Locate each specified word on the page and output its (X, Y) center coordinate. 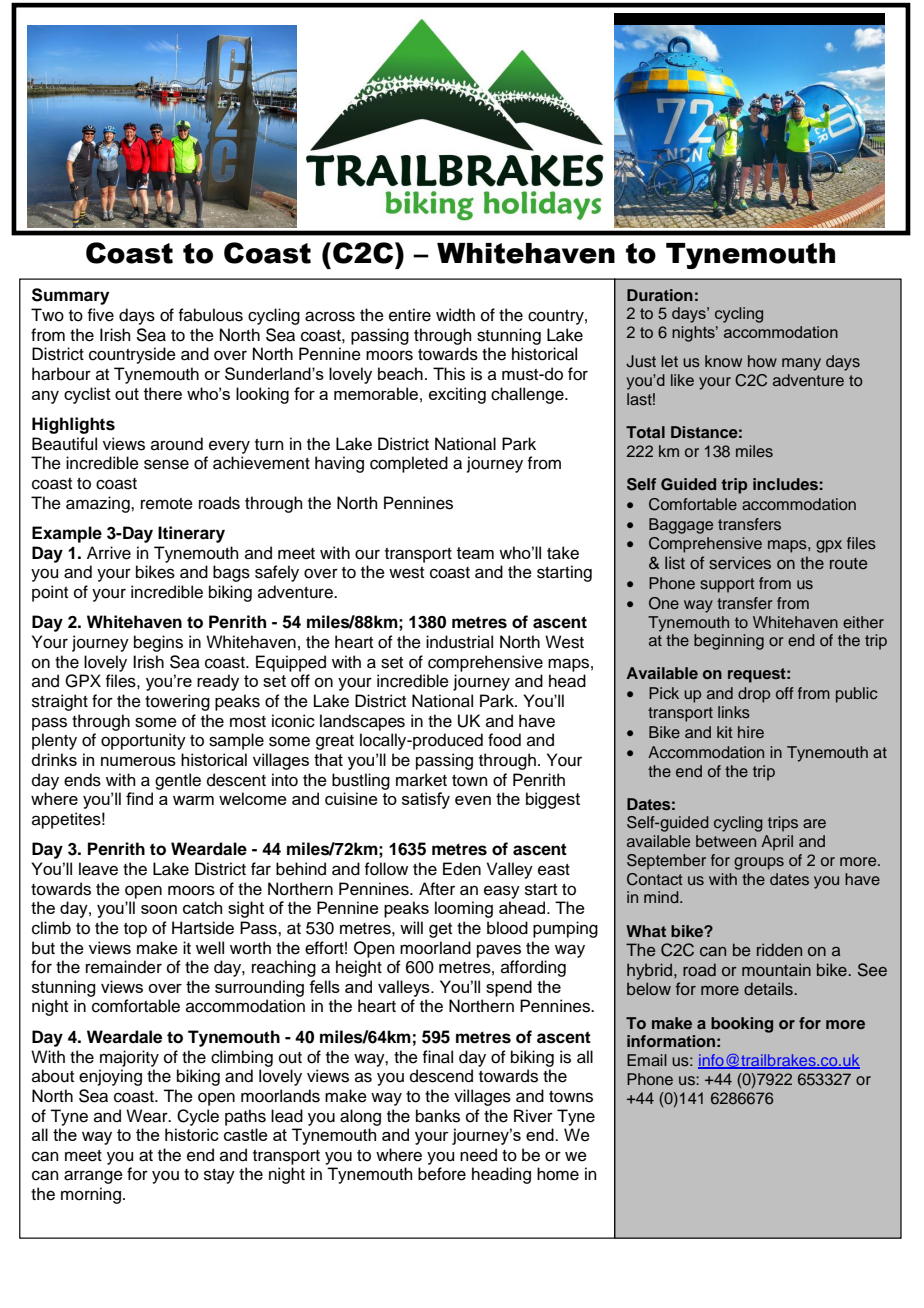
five (100, 315)
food (504, 740)
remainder (124, 967)
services (740, 563)
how (762, 361)
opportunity (143, 741)
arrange (93, 1177)
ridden (779, 949)
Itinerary (191, 534)
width (455, 315)
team (475, 553)
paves (499, 951)
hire (751, 732)
